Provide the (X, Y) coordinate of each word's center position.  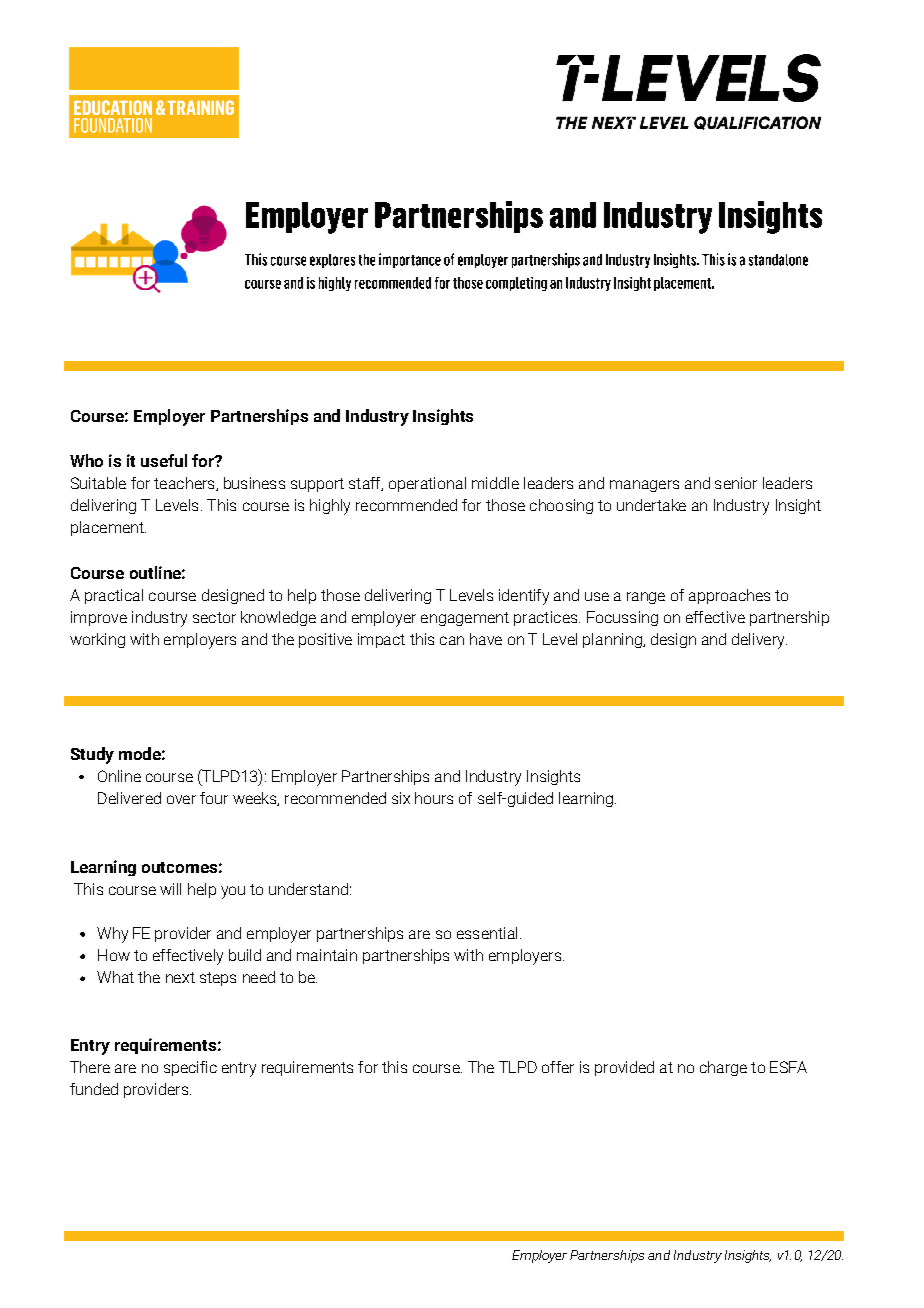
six (401, 798)
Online (119, 776)
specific (190, 1068)
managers (644, 486)
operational (427, 484)
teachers (185, 484)
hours (434, 798)
